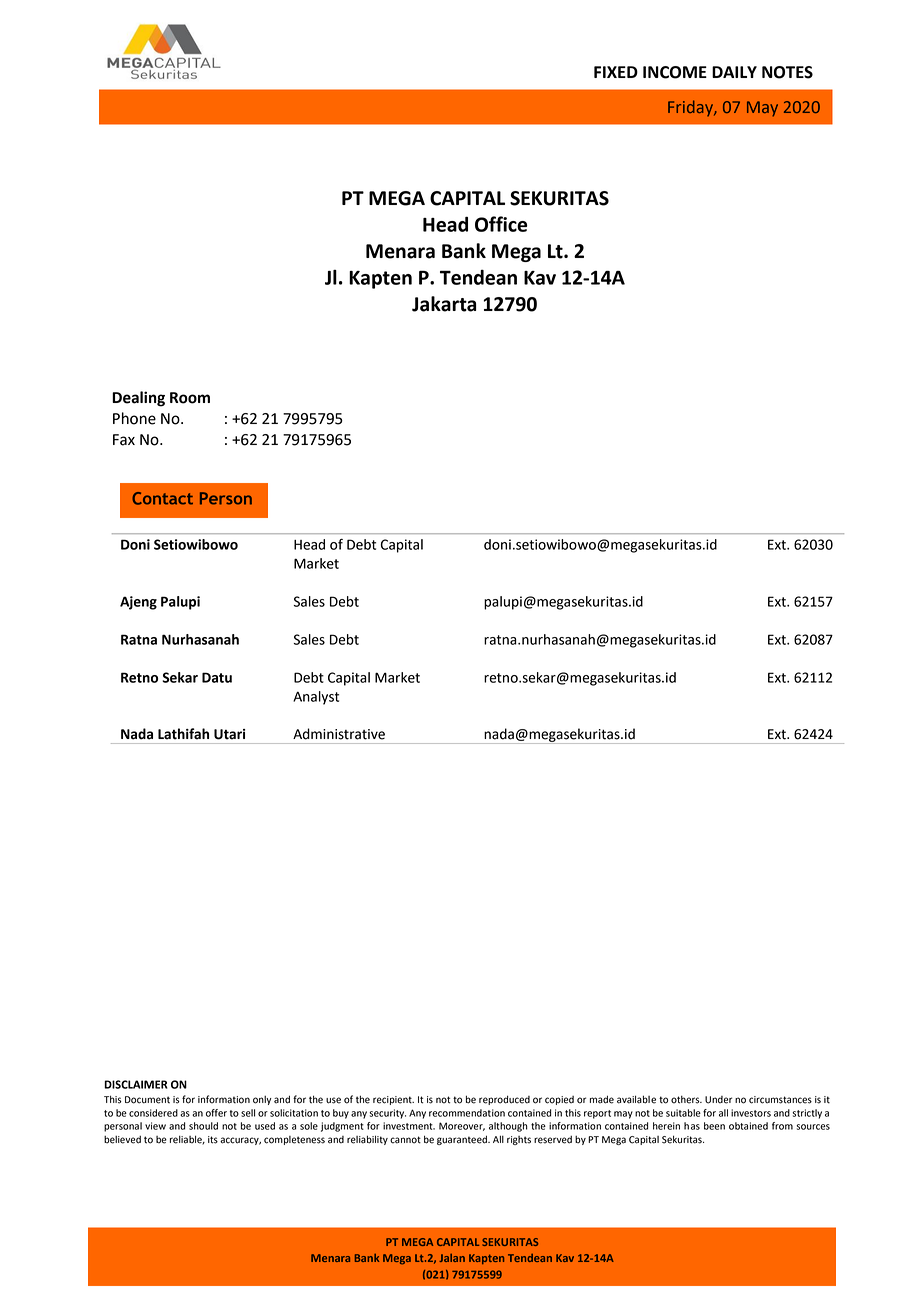 The width and height of the page is (924, 1308). What do you see at coordinates (136, 1084) in the page?
I see `DISCLAIMER` at bounding box center [136, 1084].
